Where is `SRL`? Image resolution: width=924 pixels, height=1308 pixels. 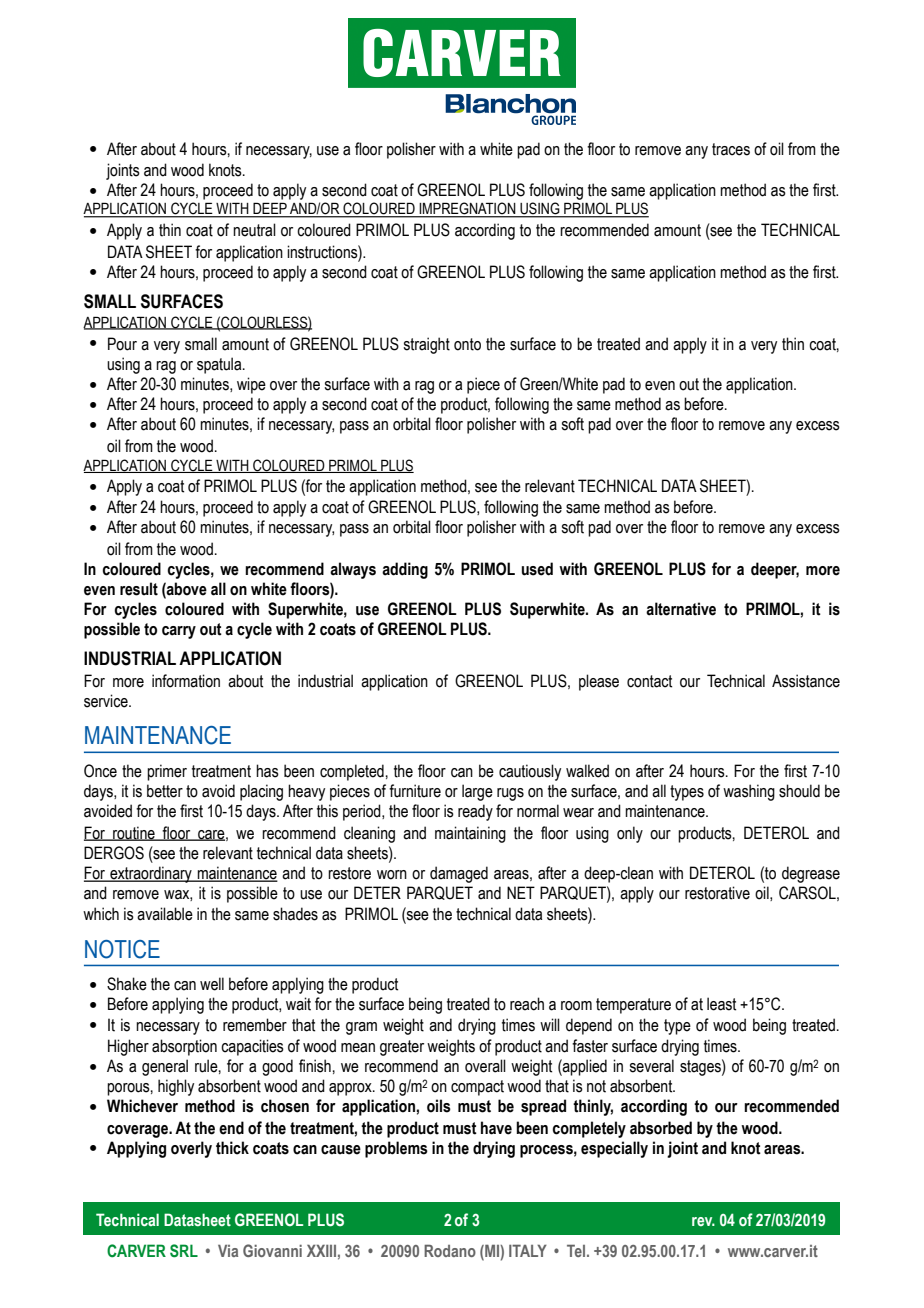 SRL is located at coordinates (184, 1251).
